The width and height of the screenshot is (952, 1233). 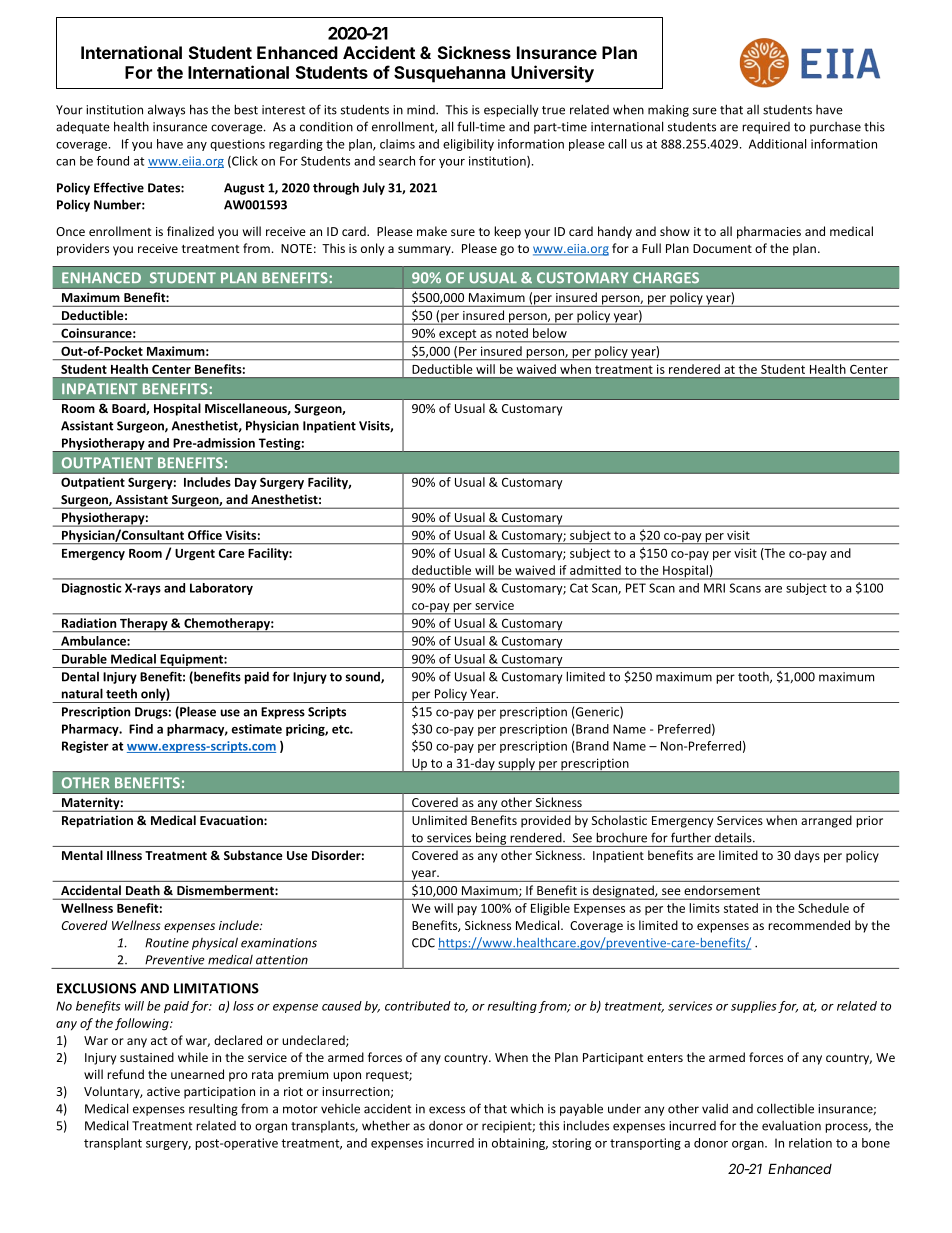 I want to click on active, so click(x=163, y=1091).
